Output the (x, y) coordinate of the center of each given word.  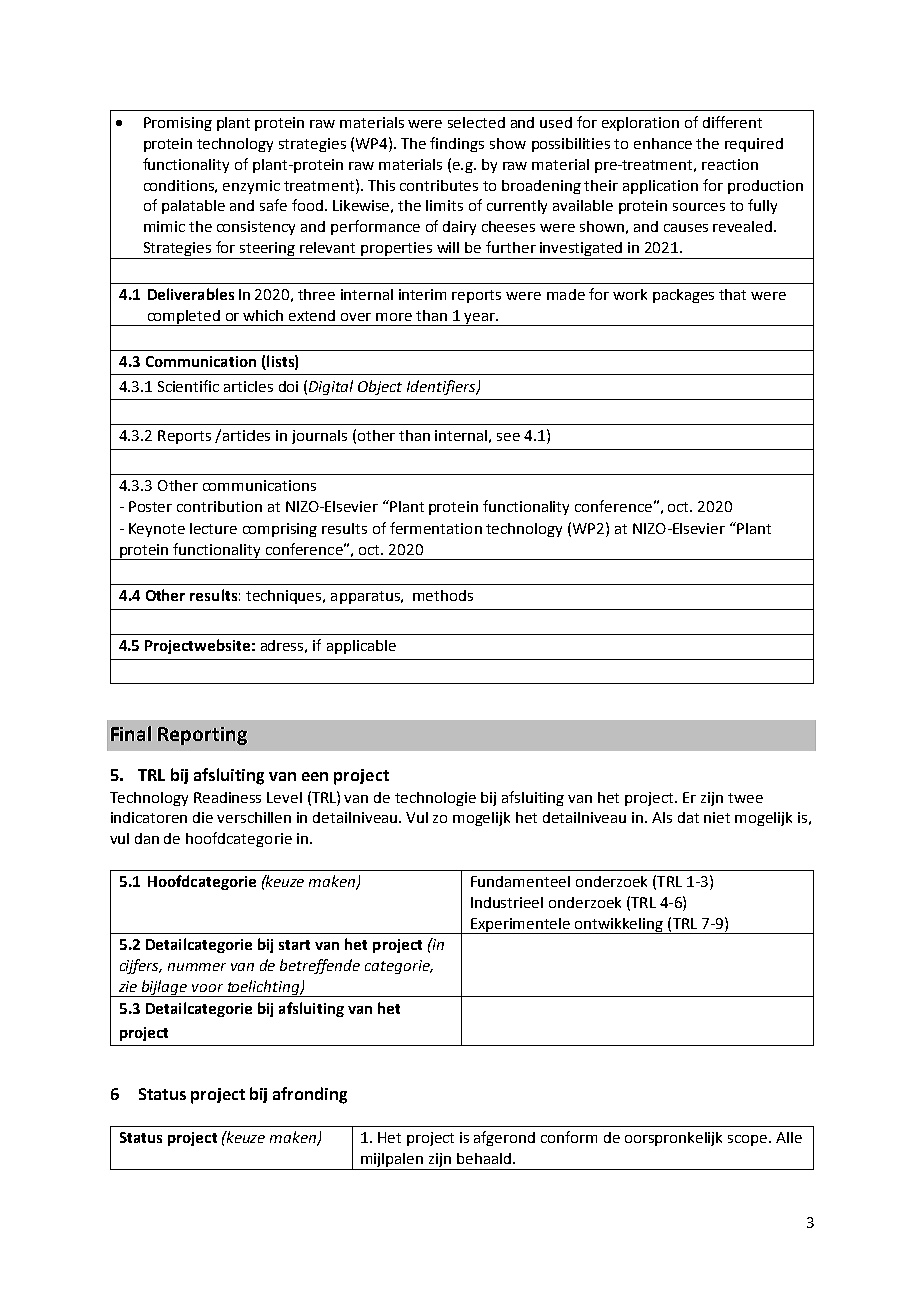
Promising (178, 124)
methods (443, 595)
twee (745, 798)
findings (457, 144)
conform (569, 1137)
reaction (730, 164)
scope (749, 1140)
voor (207, 988)
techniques (285, 597)
